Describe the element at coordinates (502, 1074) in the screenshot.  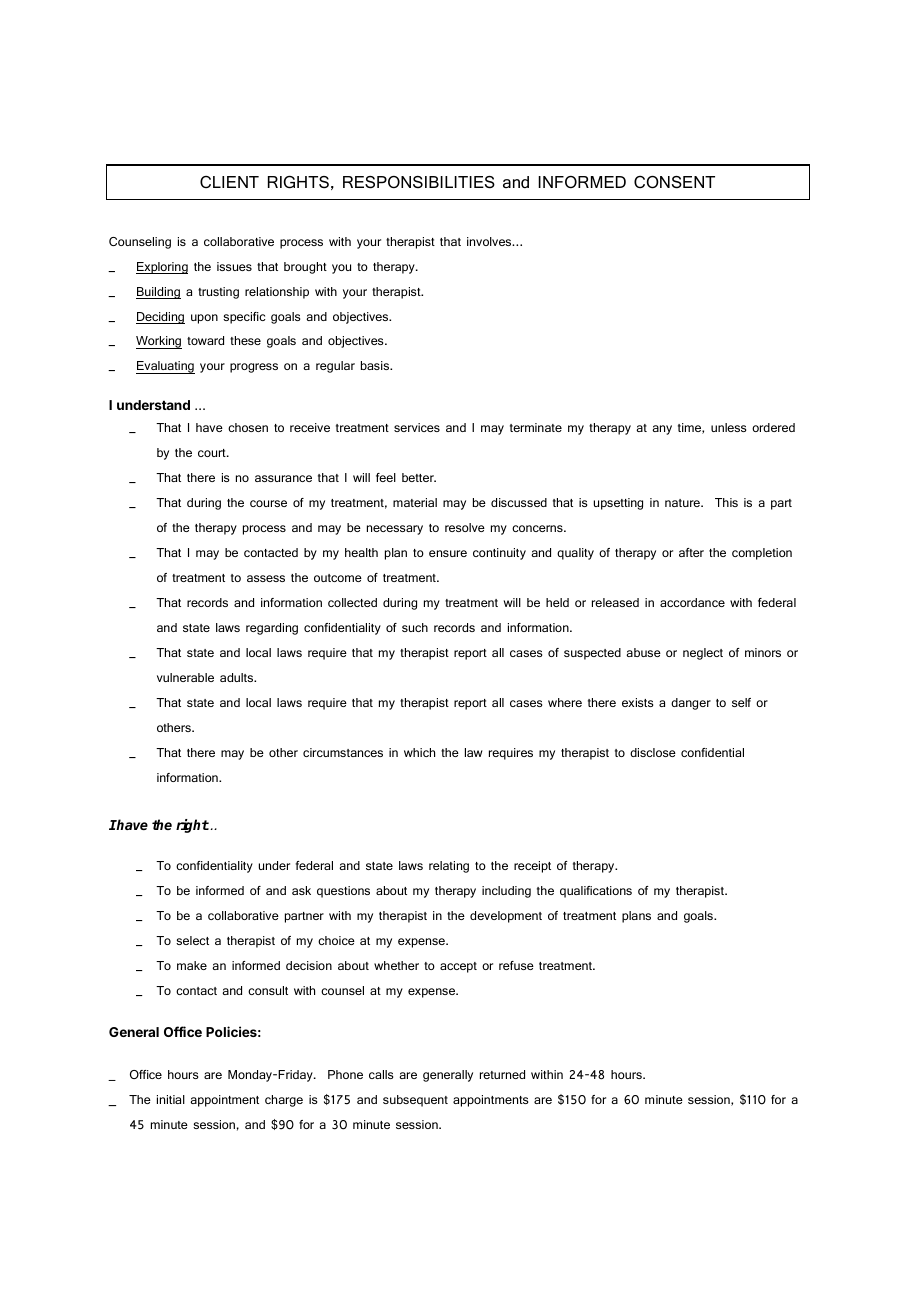
I see `returned` at that location.
